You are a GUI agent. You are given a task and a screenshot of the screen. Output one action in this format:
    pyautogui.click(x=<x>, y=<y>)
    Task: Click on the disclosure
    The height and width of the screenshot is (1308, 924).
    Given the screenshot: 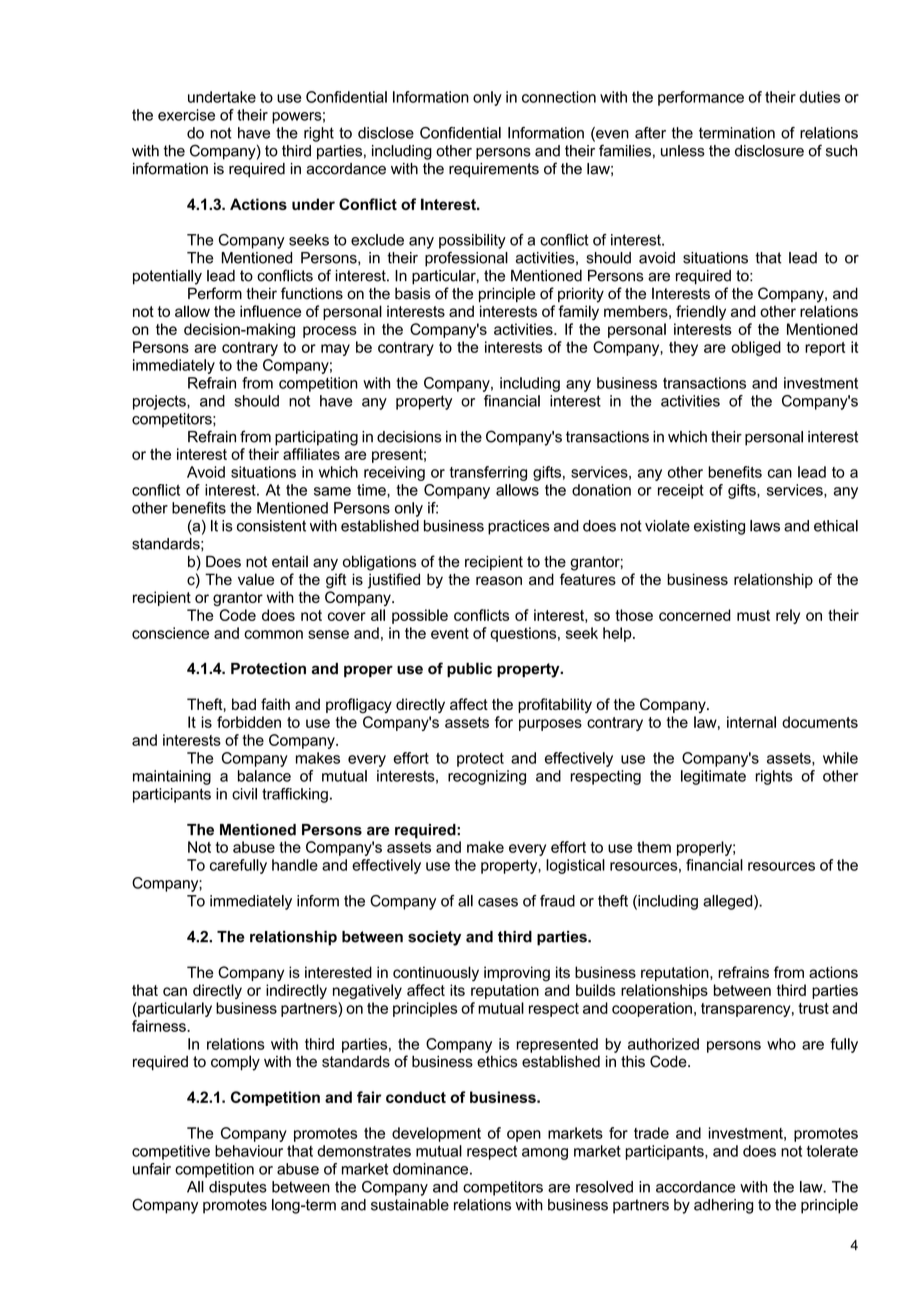 What is the action you would take?
    pyautogui.click(x=769, y=151)
